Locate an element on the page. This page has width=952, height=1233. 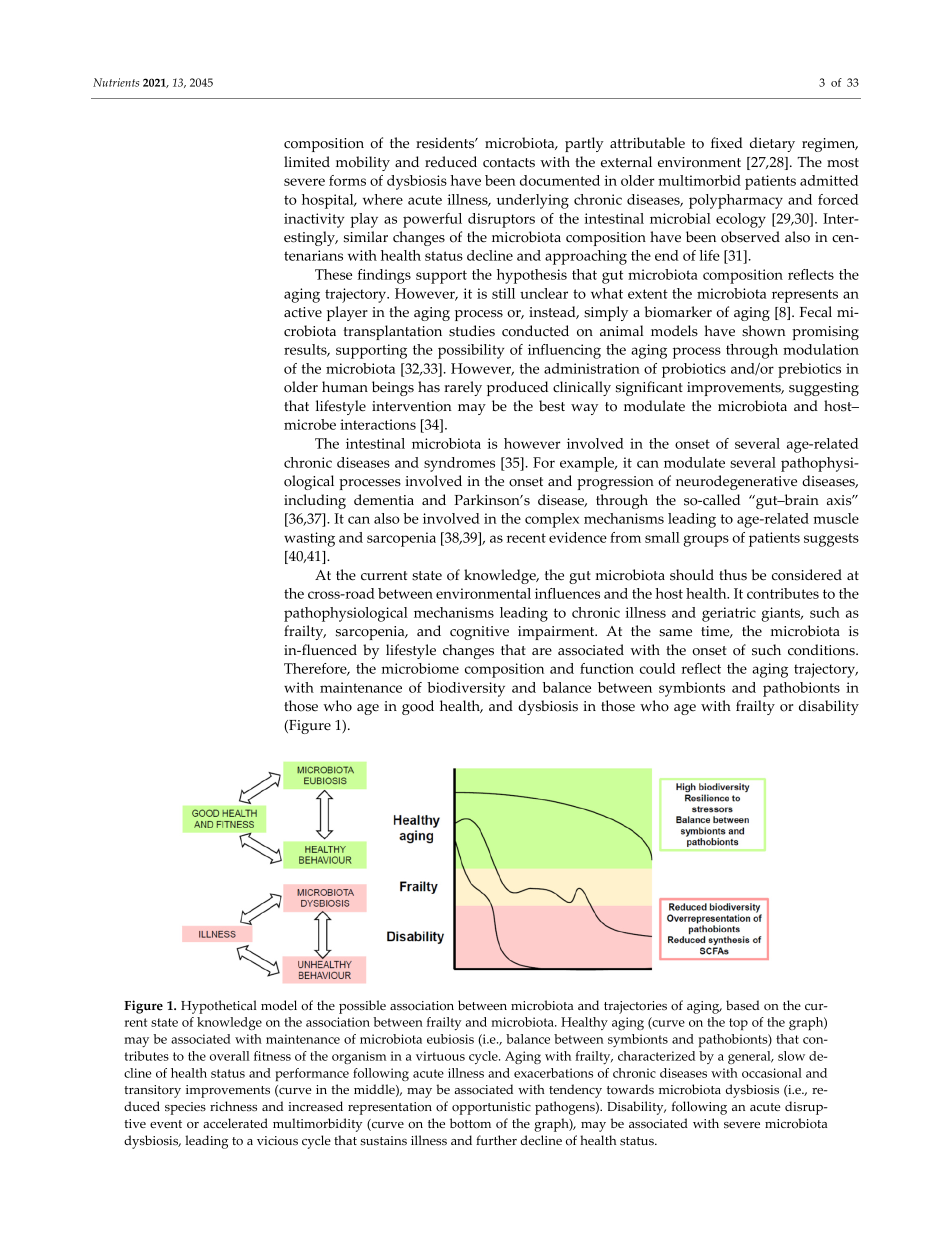
geriatric is located at coordinates (729, 614).
